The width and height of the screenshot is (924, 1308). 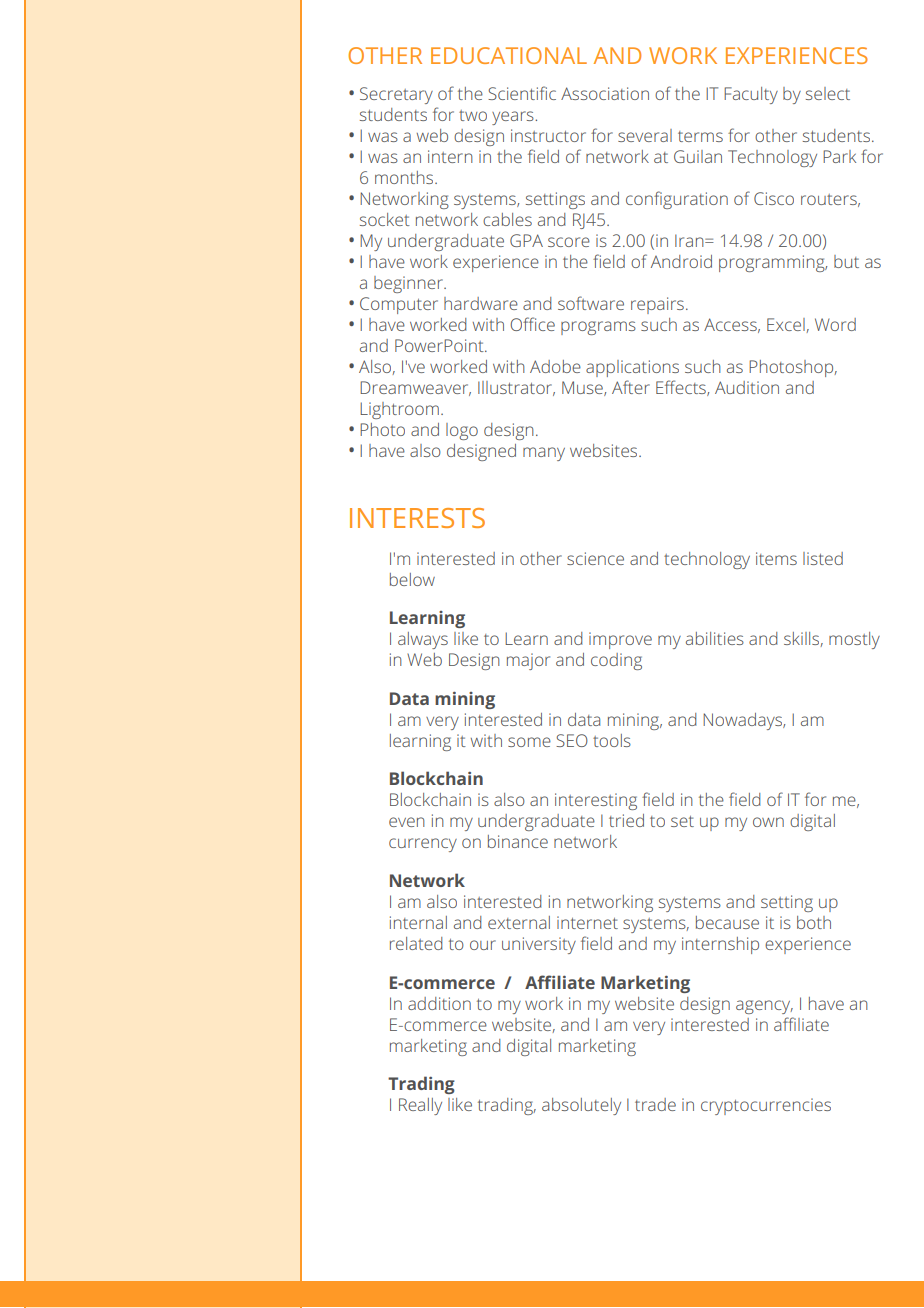 I want to click on Really, so click(x=420, y=1106).
